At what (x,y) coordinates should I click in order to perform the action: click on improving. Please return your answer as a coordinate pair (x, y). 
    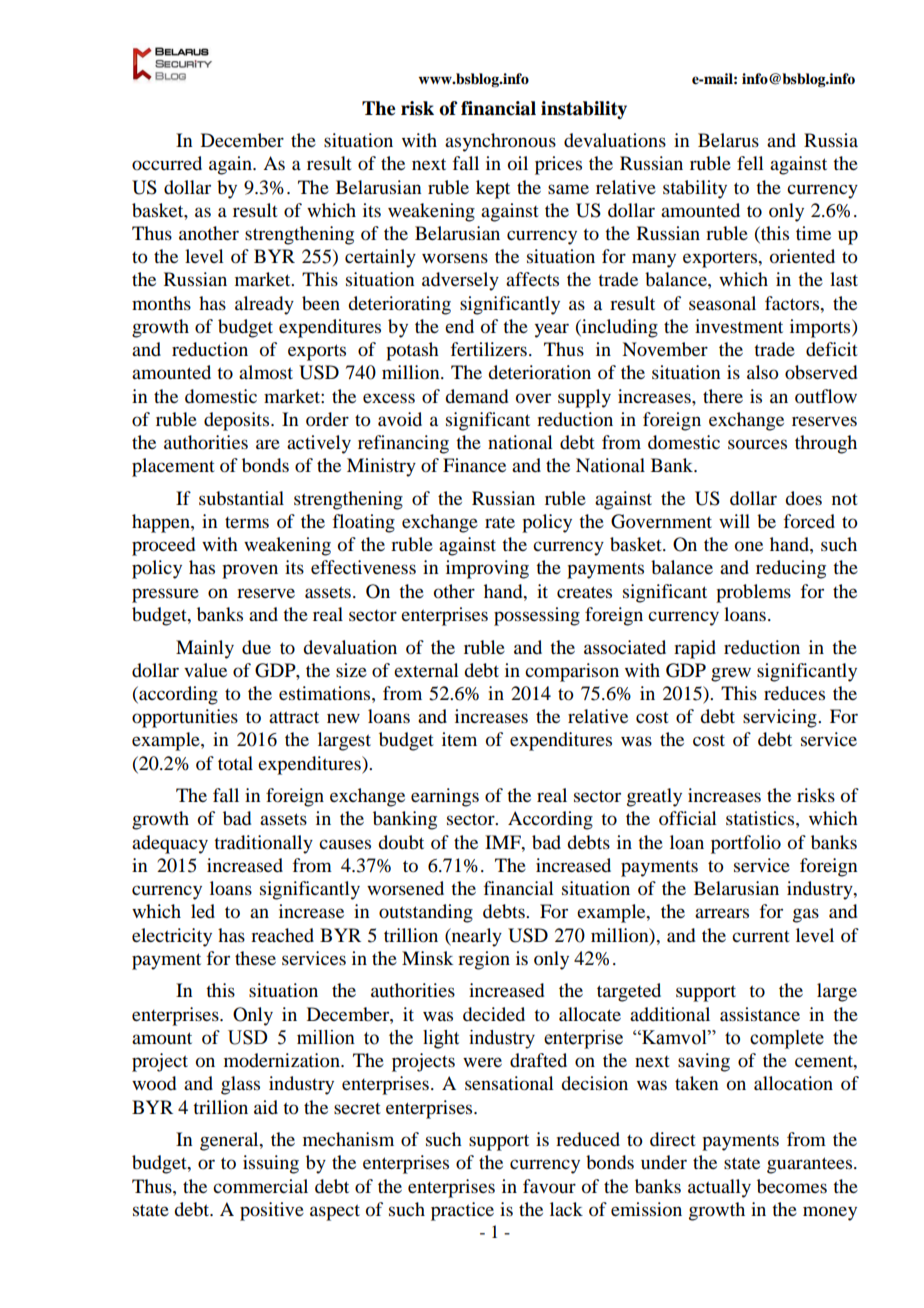
    Looking at the image, I should click on (487, 569).
